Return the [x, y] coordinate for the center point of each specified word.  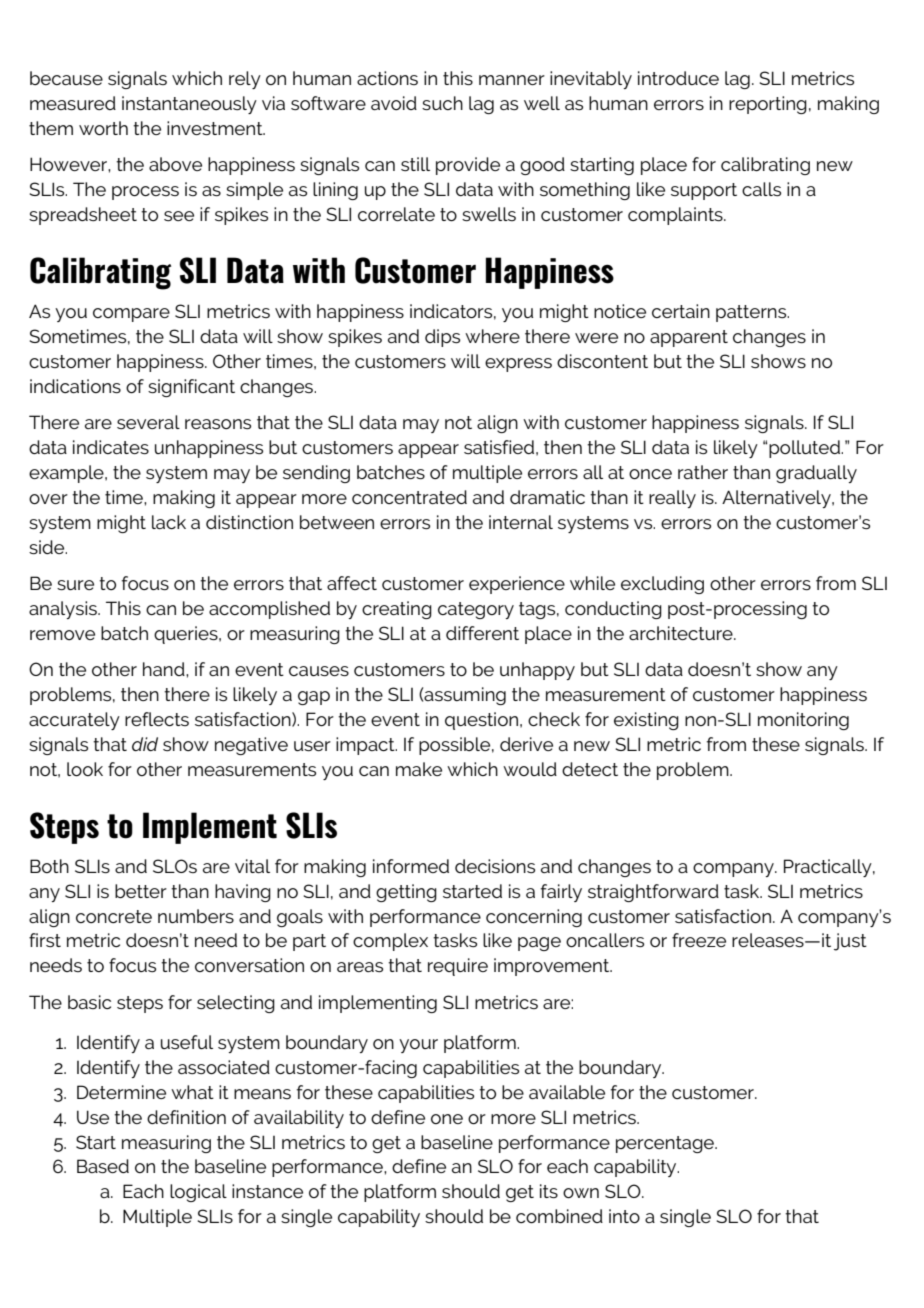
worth [103, 128]
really [672, 499]
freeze [699, 940]
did [145, 744]
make [419, 769]
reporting [768, 105]
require [458, 967]
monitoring [803, 721]
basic [89, 1002]
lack [169, 522]
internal [521, 522]
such [442, 103]
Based [103, 1166]
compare [131, 315]
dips [442, 338]
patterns [752, 313]
